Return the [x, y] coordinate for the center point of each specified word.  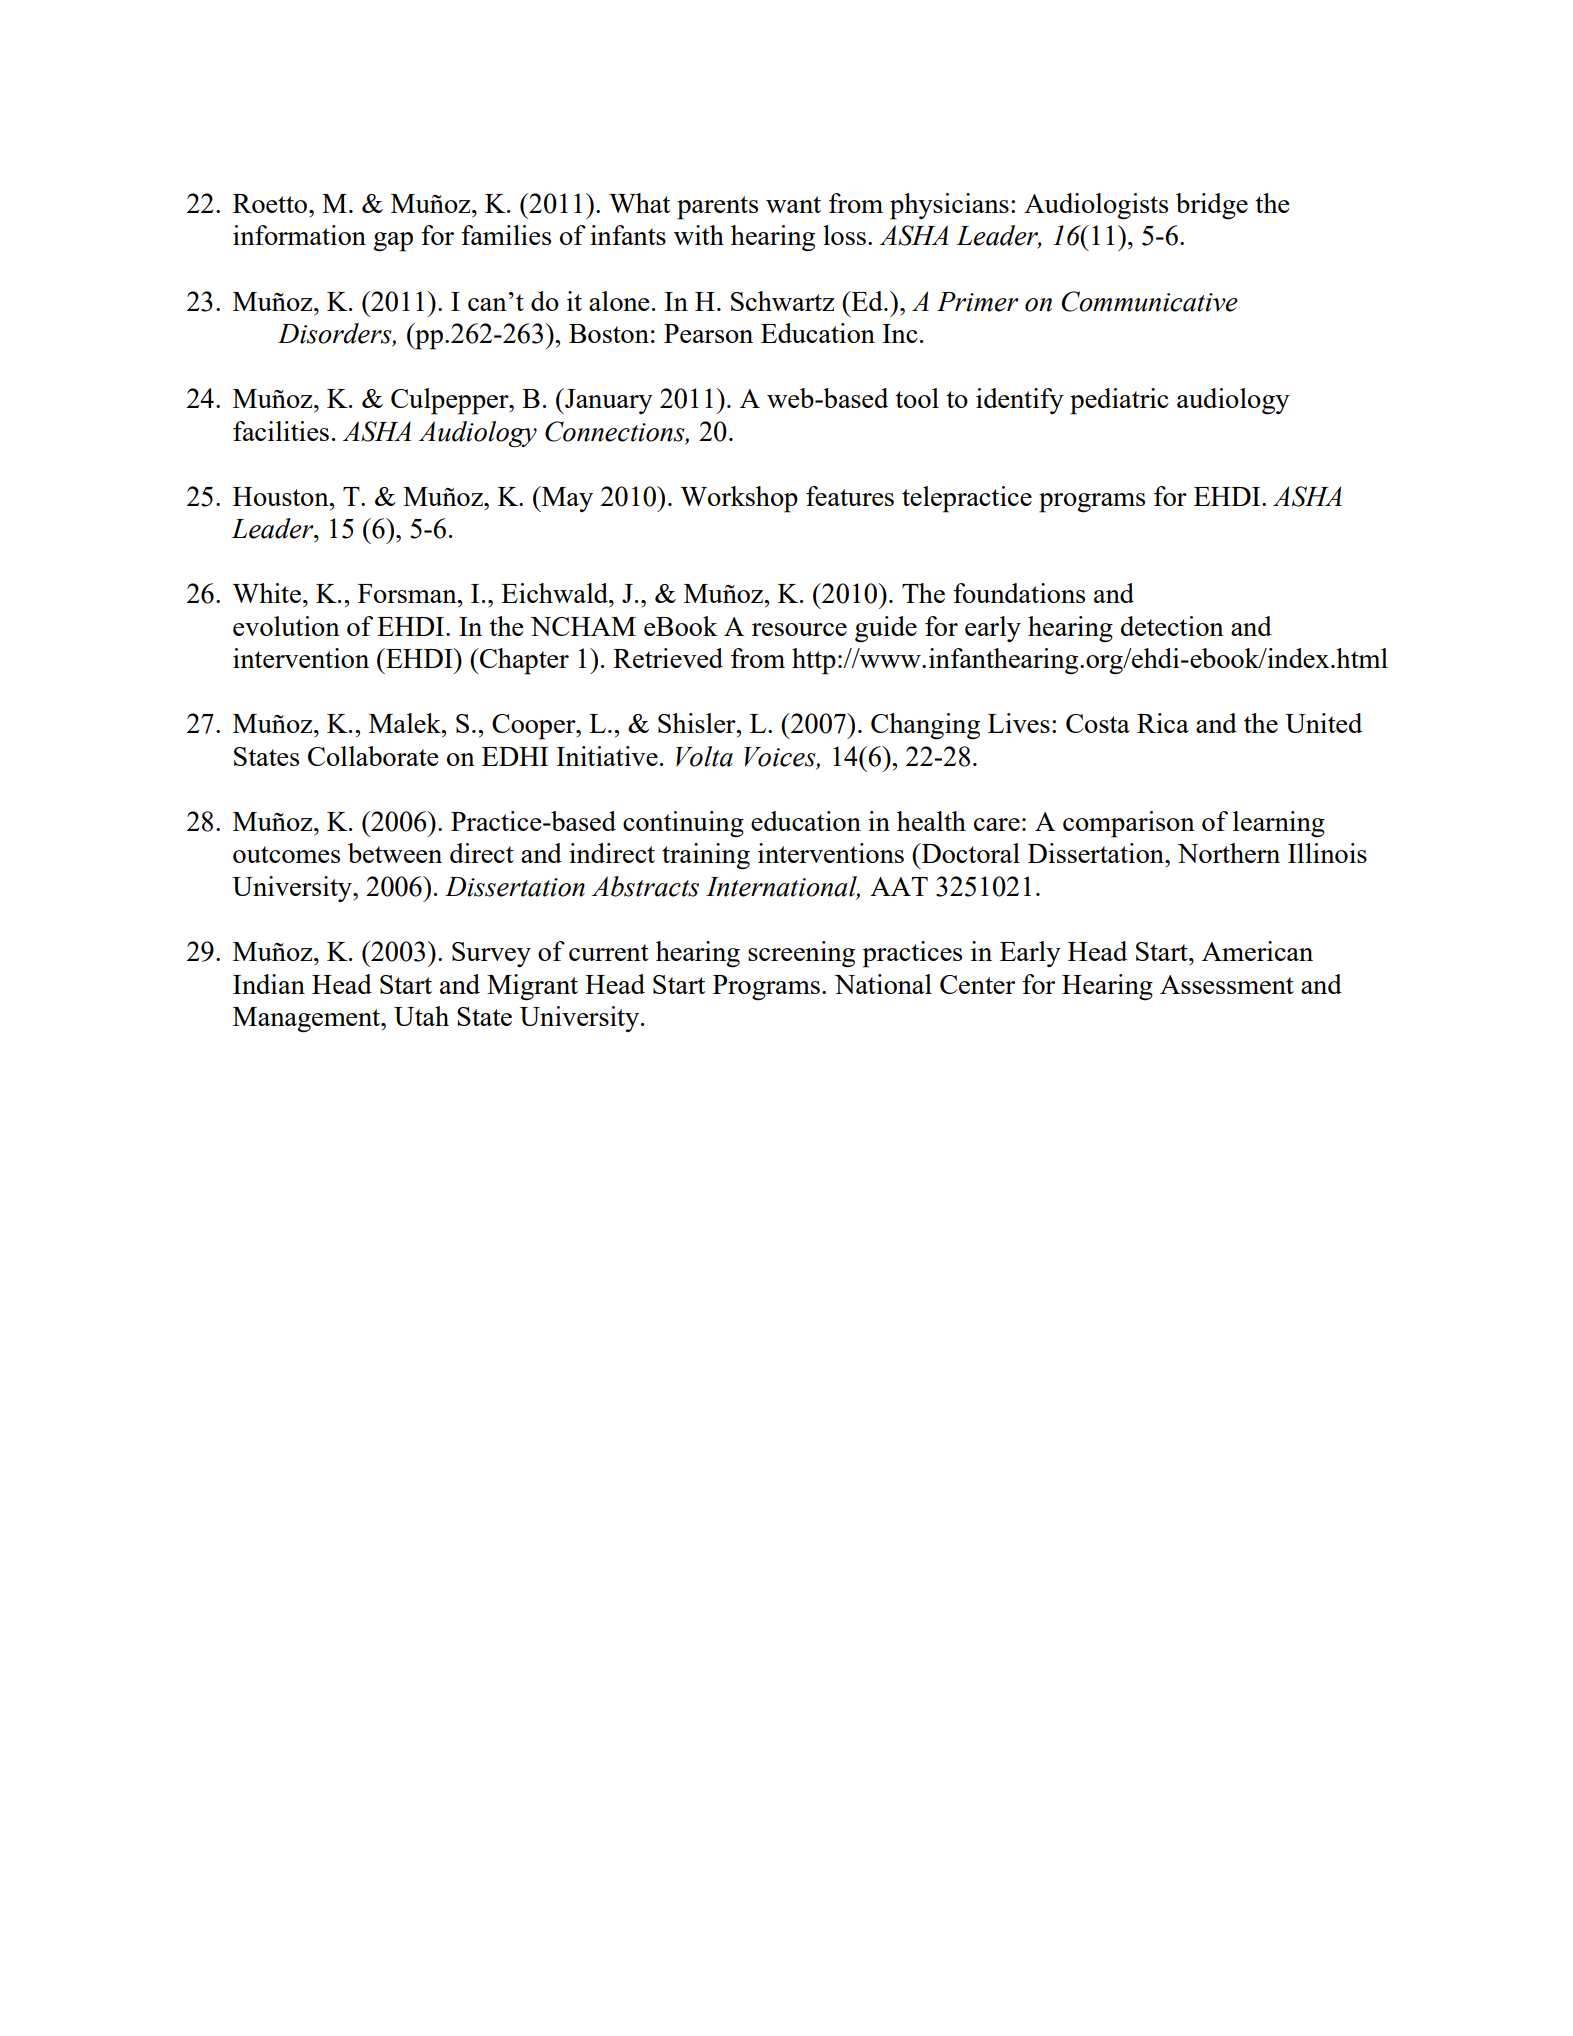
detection [1172, 626]
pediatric [1119, 401]
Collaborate [373, 756]
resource [799, 629]
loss [844, 235]
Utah [421, 1016]
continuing [683, 824]
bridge [1212, 206]
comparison [1129, 824]
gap [393, 242]
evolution [286, 626]
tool [917, 398]
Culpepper [451, 401]
